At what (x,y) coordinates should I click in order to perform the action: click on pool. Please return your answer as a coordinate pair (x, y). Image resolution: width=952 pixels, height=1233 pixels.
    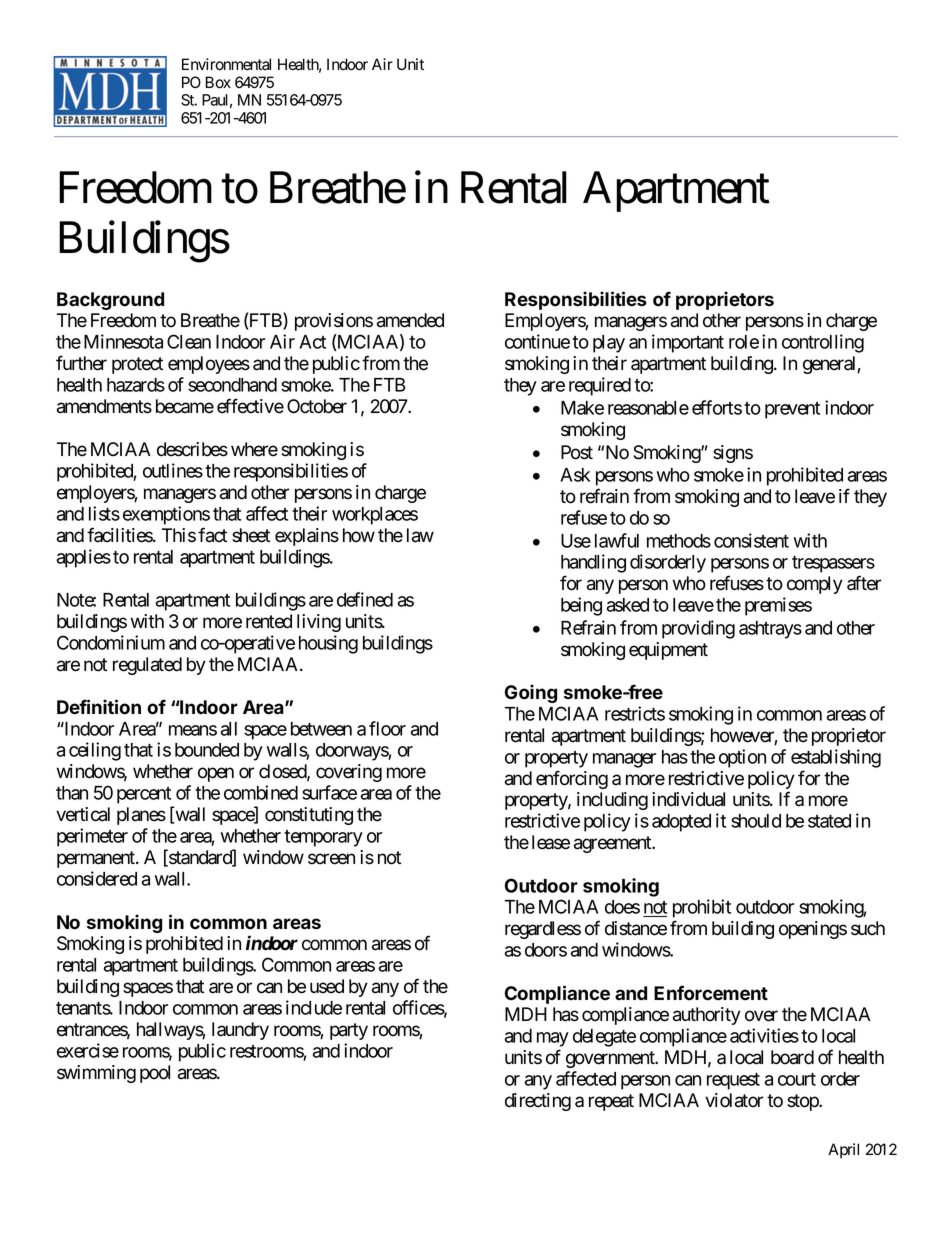
    Looking at the image, I should click on (155, 1074).
